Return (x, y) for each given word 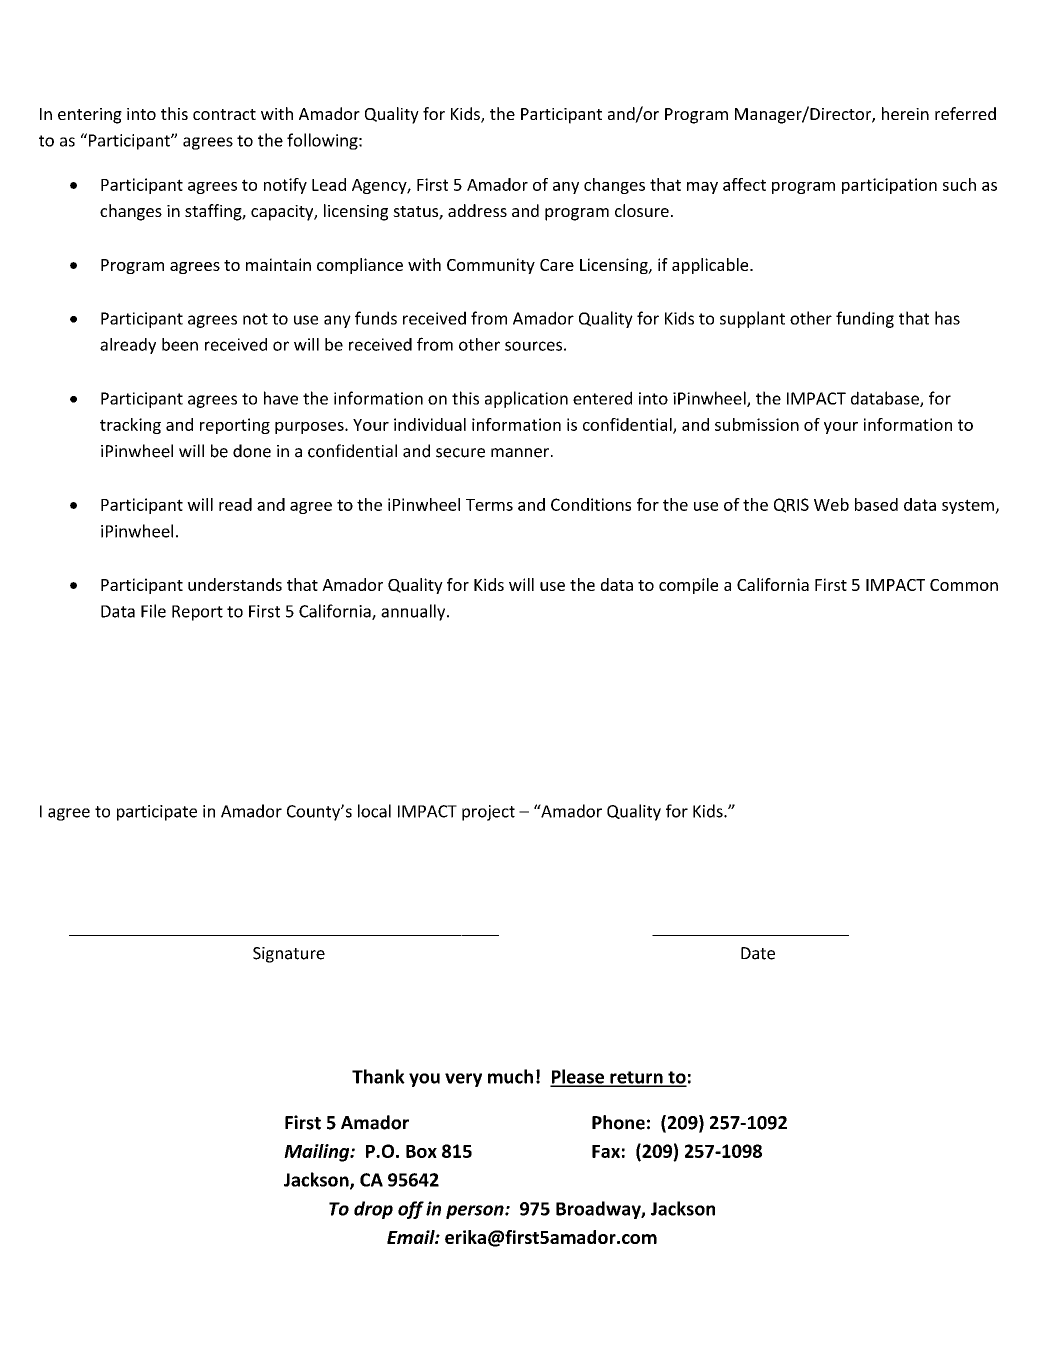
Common (964, 585)
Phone (618, 1122)
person (476, 1212)
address (477, 210)
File (153, 611)
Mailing (318, 1153)
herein (905, 113)
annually (414, 612)
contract (224, 114)
